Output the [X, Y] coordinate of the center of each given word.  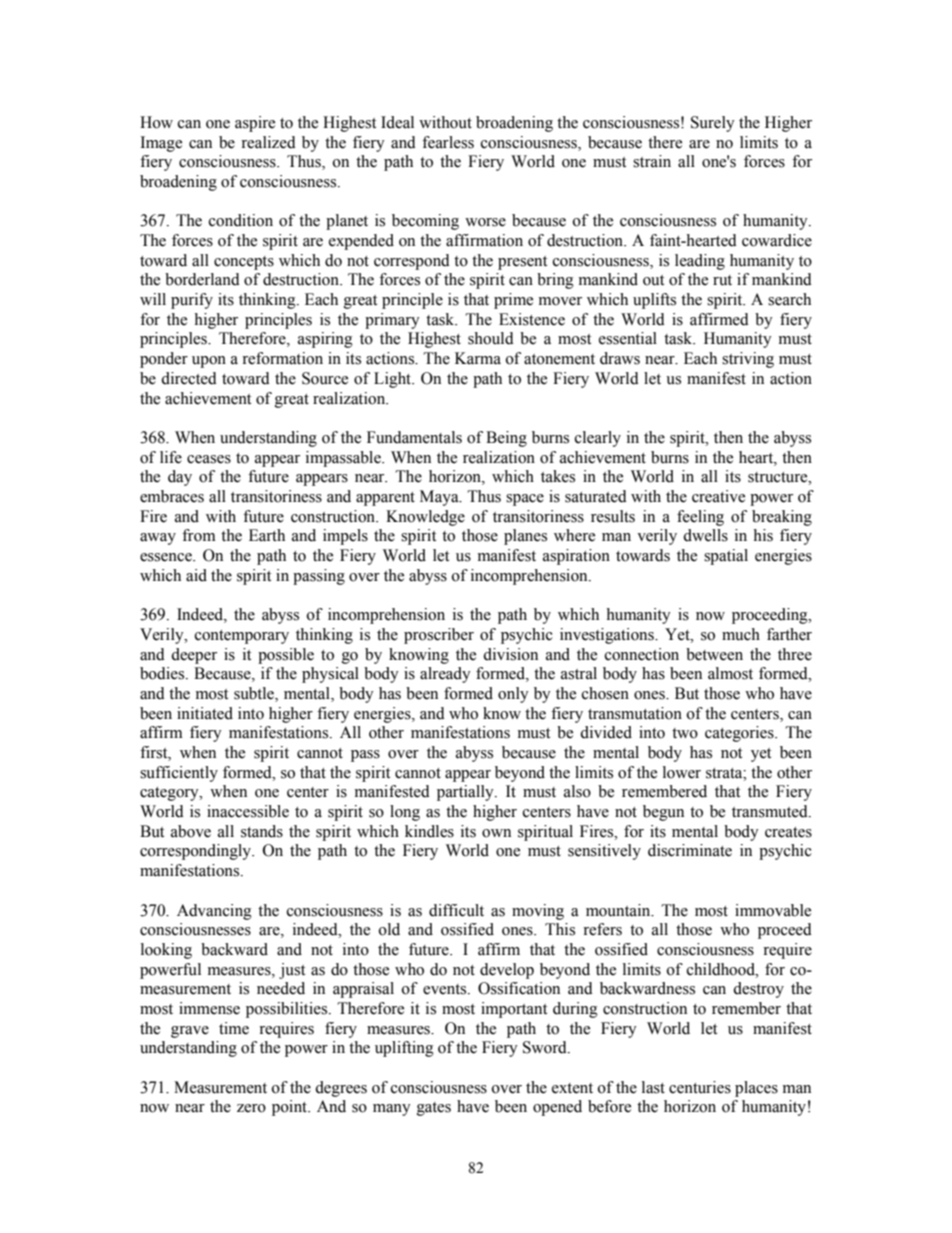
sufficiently [179, 774]
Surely [713, 124]
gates [434, 1109]
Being [506, 439]
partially [466, 793]
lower [682, 772]
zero [251, 1108]
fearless [448, 142]
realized [268, 142]
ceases [209, 459]
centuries [700, 1087]
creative [718, 496]
